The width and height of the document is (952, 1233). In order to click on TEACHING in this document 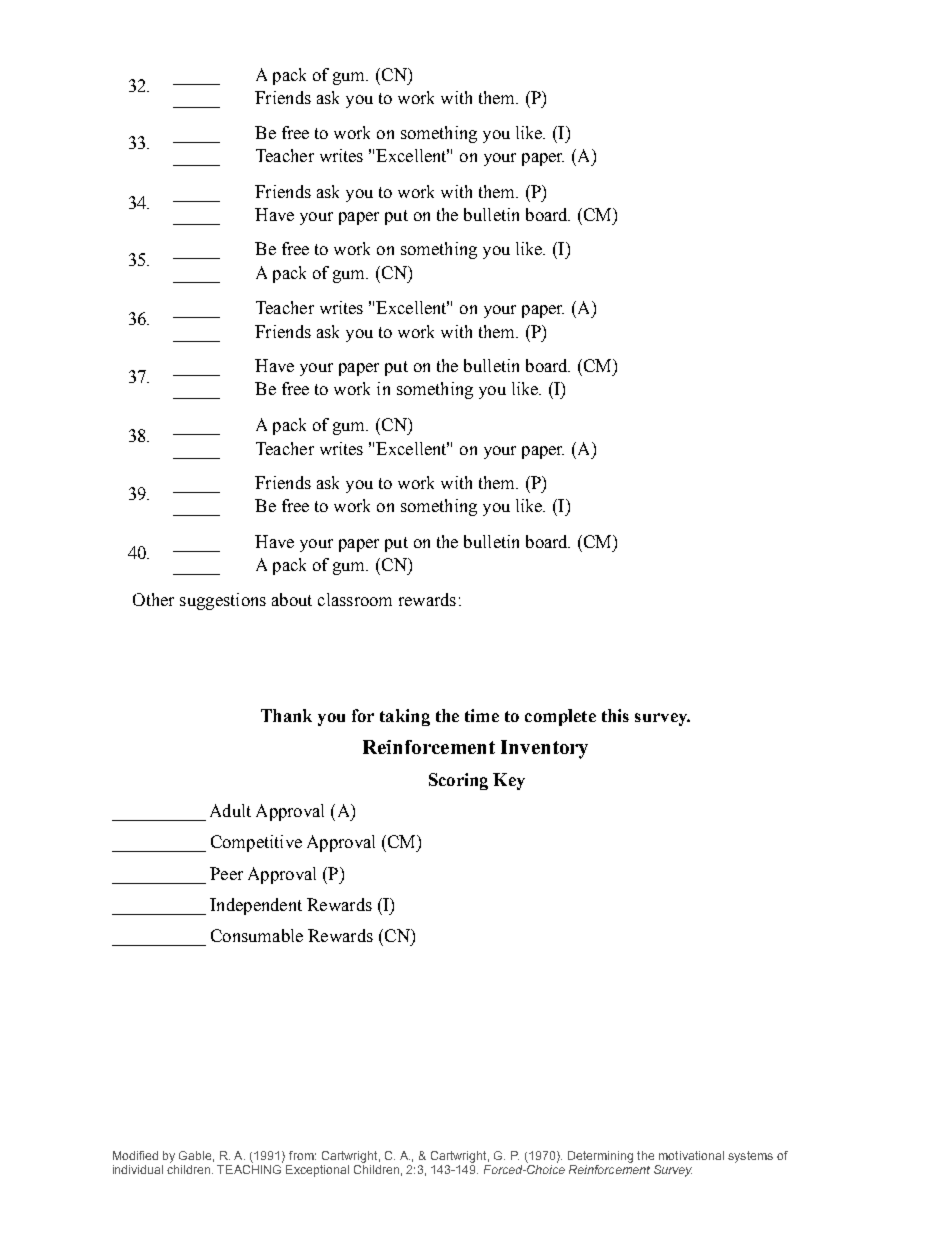, I will do `click(250, 1168)`.
